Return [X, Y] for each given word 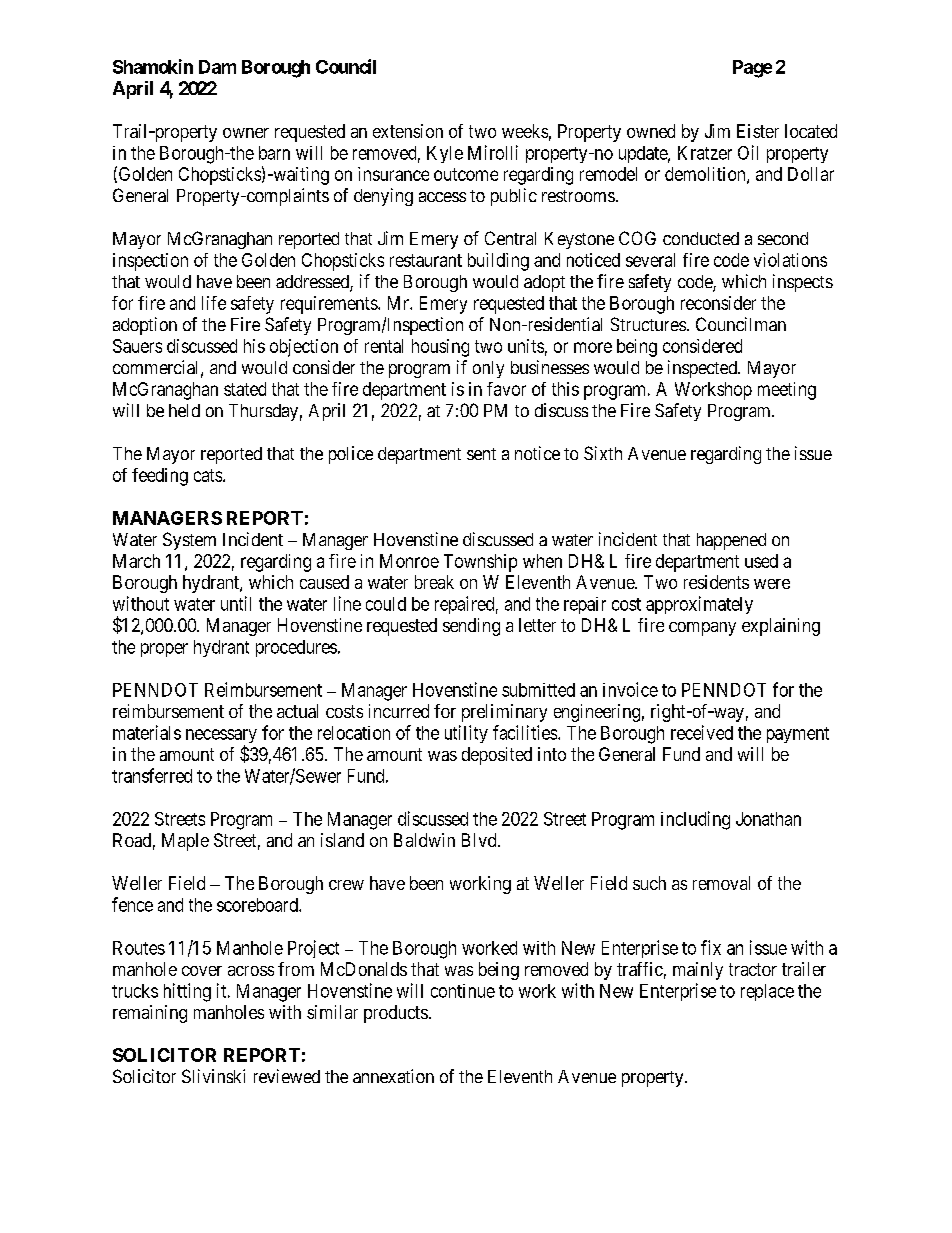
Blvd [480, 840]
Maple [185, 842]
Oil [748, 152]
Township [480, 563]
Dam [217, 67]
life [214, 303]
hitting [187, 992]
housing [440, 348]
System [189, 541]
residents [716, 582]
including [695, 820]
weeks [525, 131]
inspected [703, 369]
